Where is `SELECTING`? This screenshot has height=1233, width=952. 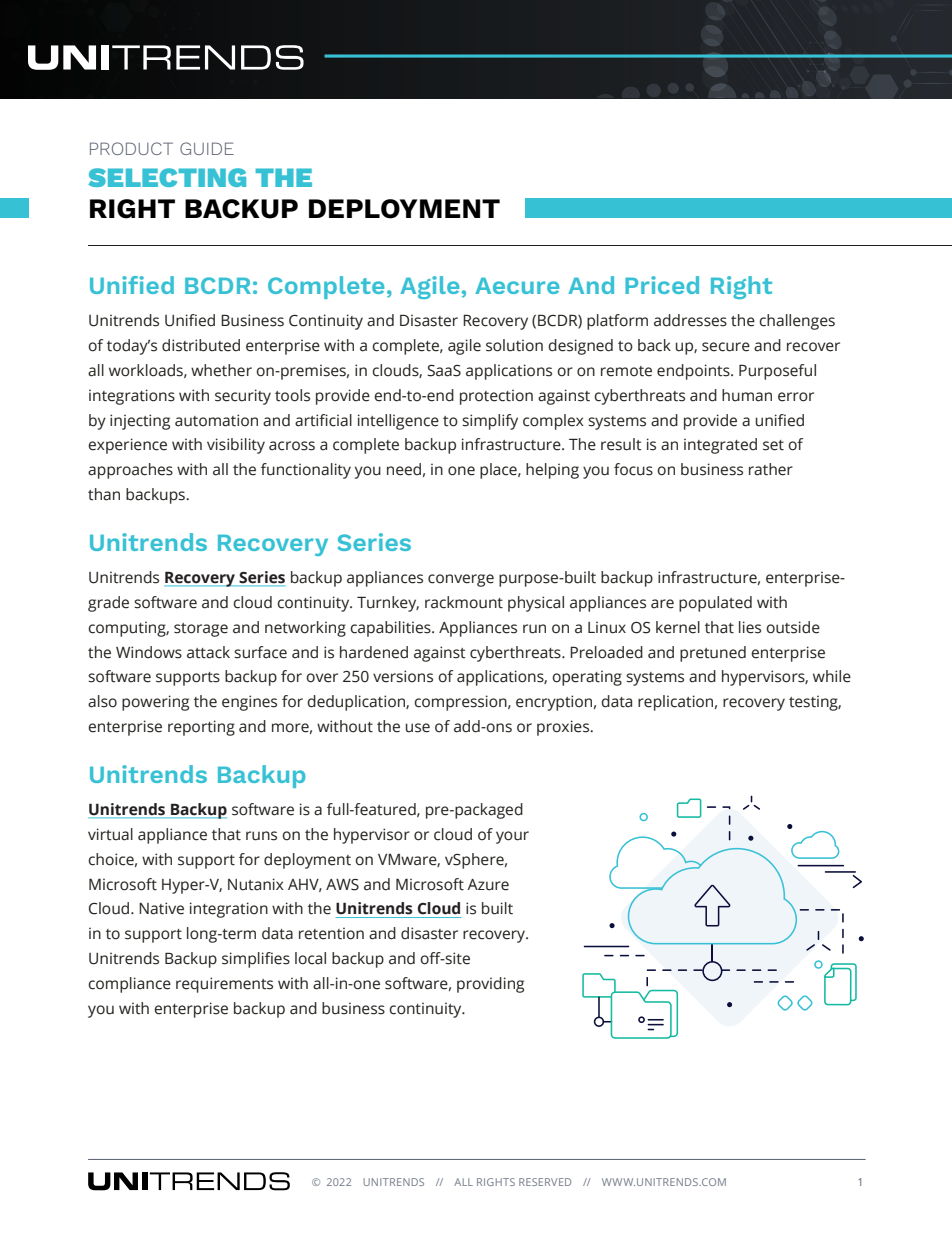
SELECTING is located at coordinates (167, 177).
